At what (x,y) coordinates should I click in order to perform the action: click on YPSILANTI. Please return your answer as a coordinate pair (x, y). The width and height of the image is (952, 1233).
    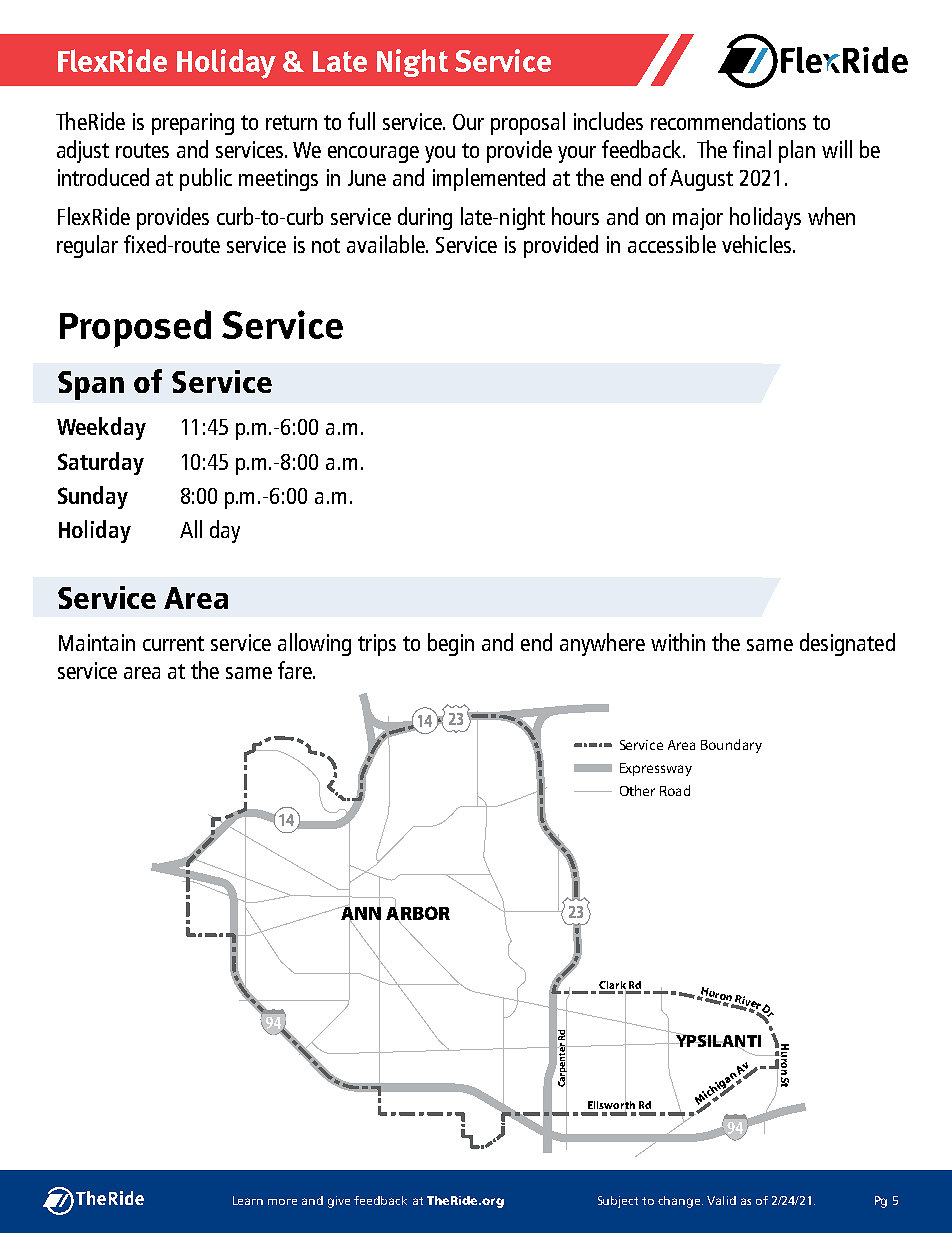
    Looking at the image, I should click on (717, 1040).
